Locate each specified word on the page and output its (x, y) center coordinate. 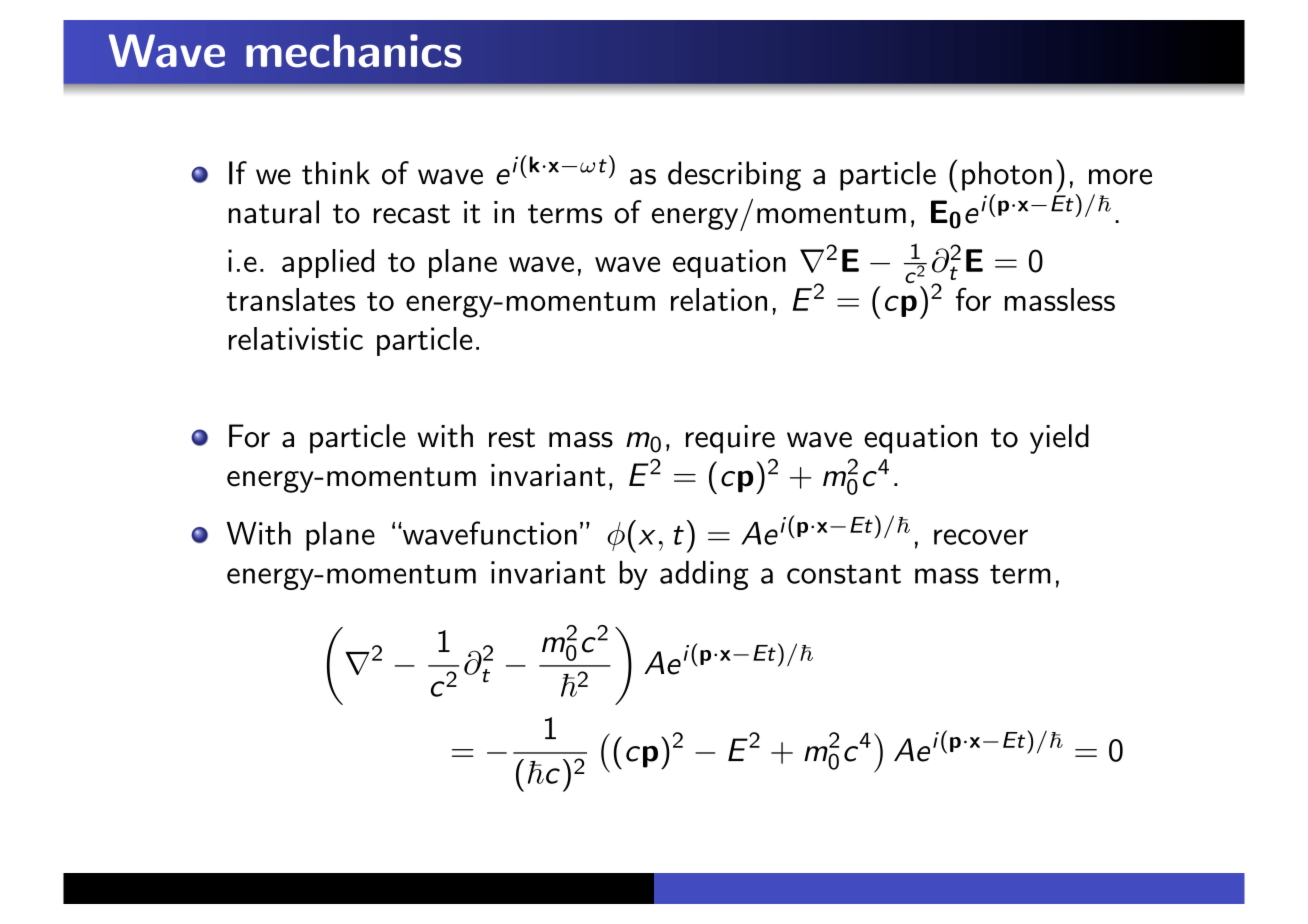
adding (704, 575)
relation (719, 299)
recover (981, 537)
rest (512, 438)
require (730, 439)
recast (412, 214)
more (1120, 177)
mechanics (354, 51)
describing (734, 176)
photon (1007, 176)
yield (1059, 439)
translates (291, 299)
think (336, 173)
